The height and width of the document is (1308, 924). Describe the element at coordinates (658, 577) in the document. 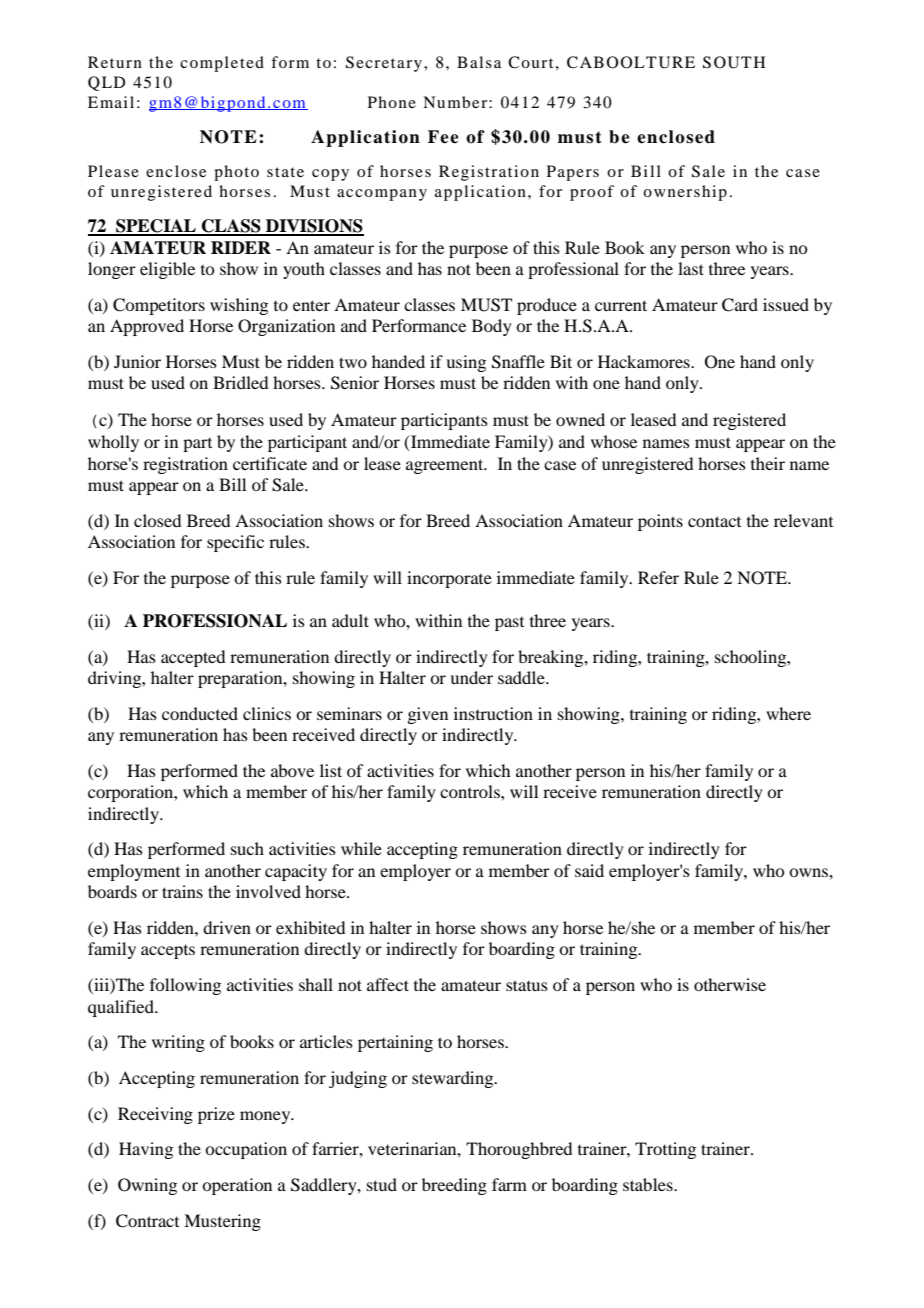

I see `Refer` at that location.
